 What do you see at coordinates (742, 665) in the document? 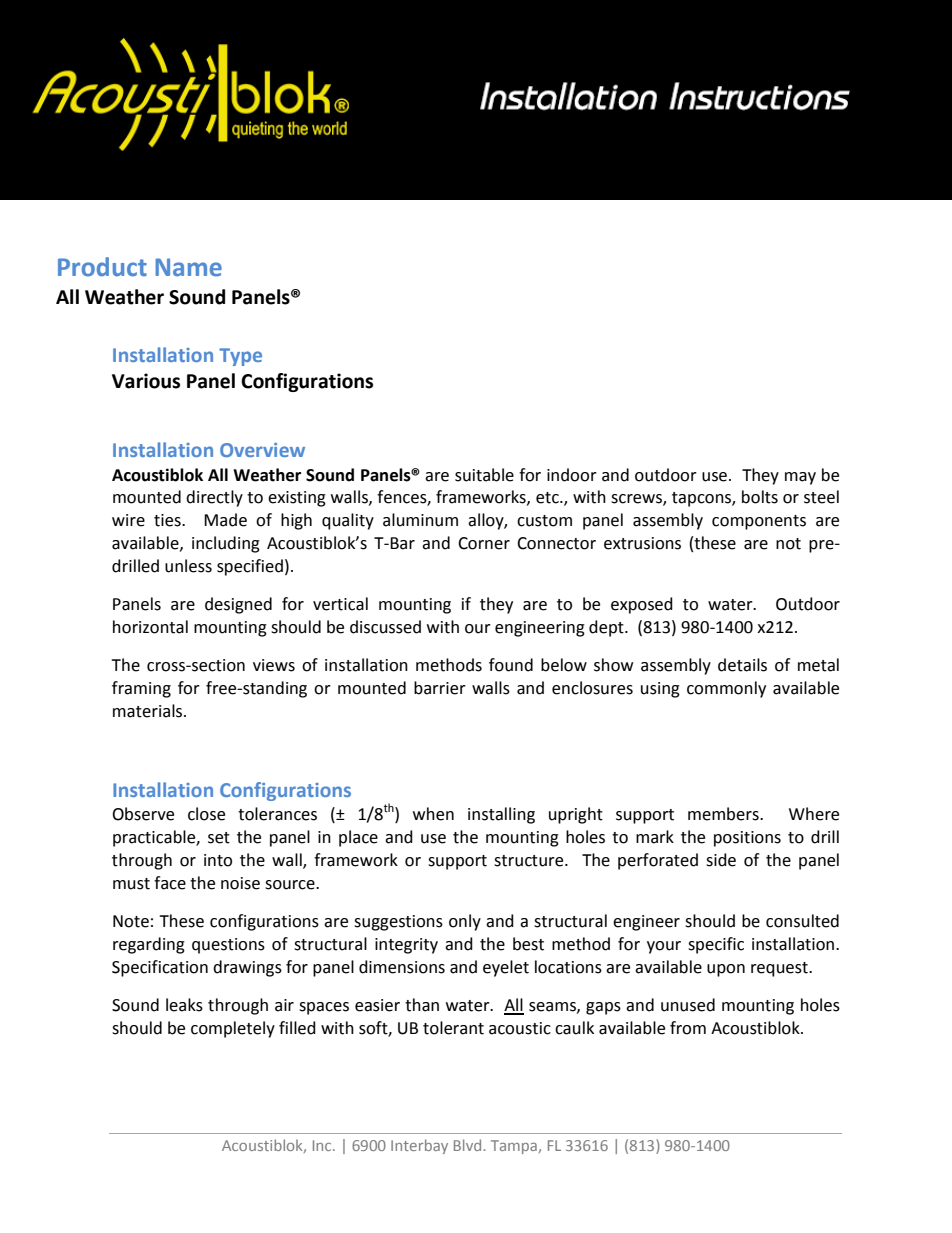
I see `details` at bounding box center [742, 665].
